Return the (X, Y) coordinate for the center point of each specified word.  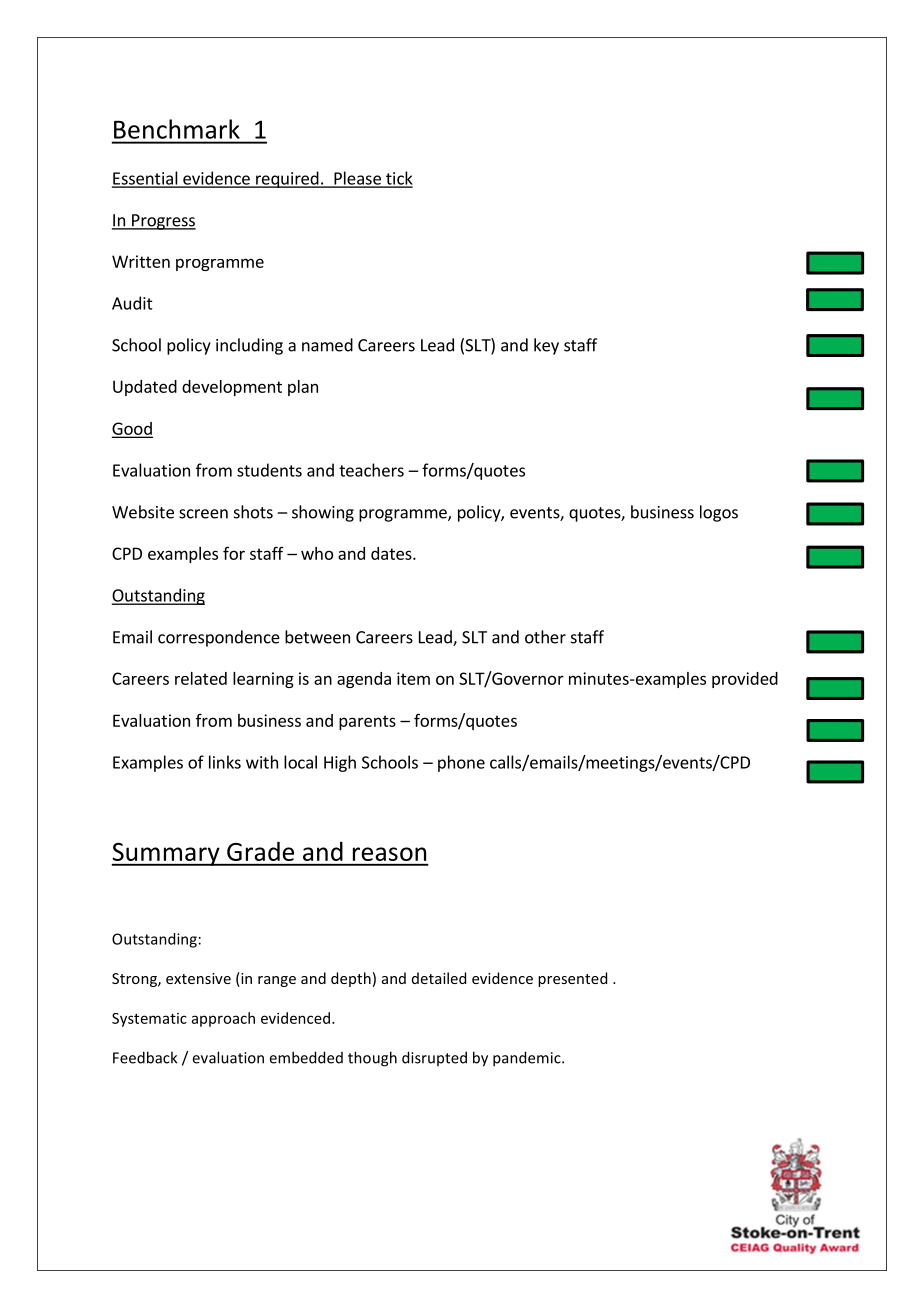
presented (572, 979)
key (546, 346)
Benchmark (176, 129)
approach (223, 1019)
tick (398, 179)
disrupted (434, 1058)
